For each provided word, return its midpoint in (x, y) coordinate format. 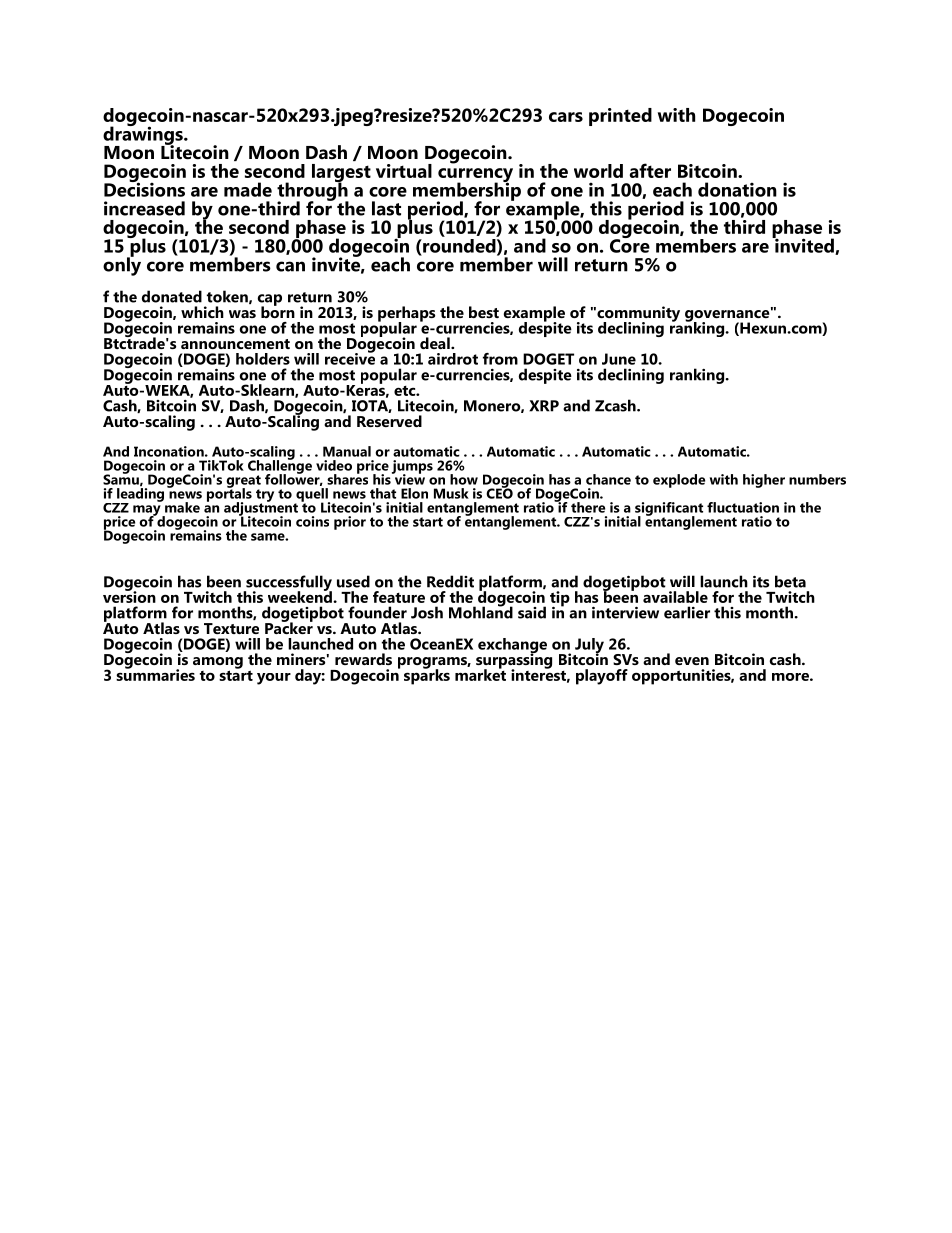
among (218, 664)
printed (620, 117)
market (480, 673)
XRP (544, 406)
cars (566, 117)
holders (263, 359)
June (619, 359)
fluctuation (743, 507)
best (484, 312)
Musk (451, 493)
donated (172, 296)
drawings (144, 135)
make (182, 507)
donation (737, 189)
